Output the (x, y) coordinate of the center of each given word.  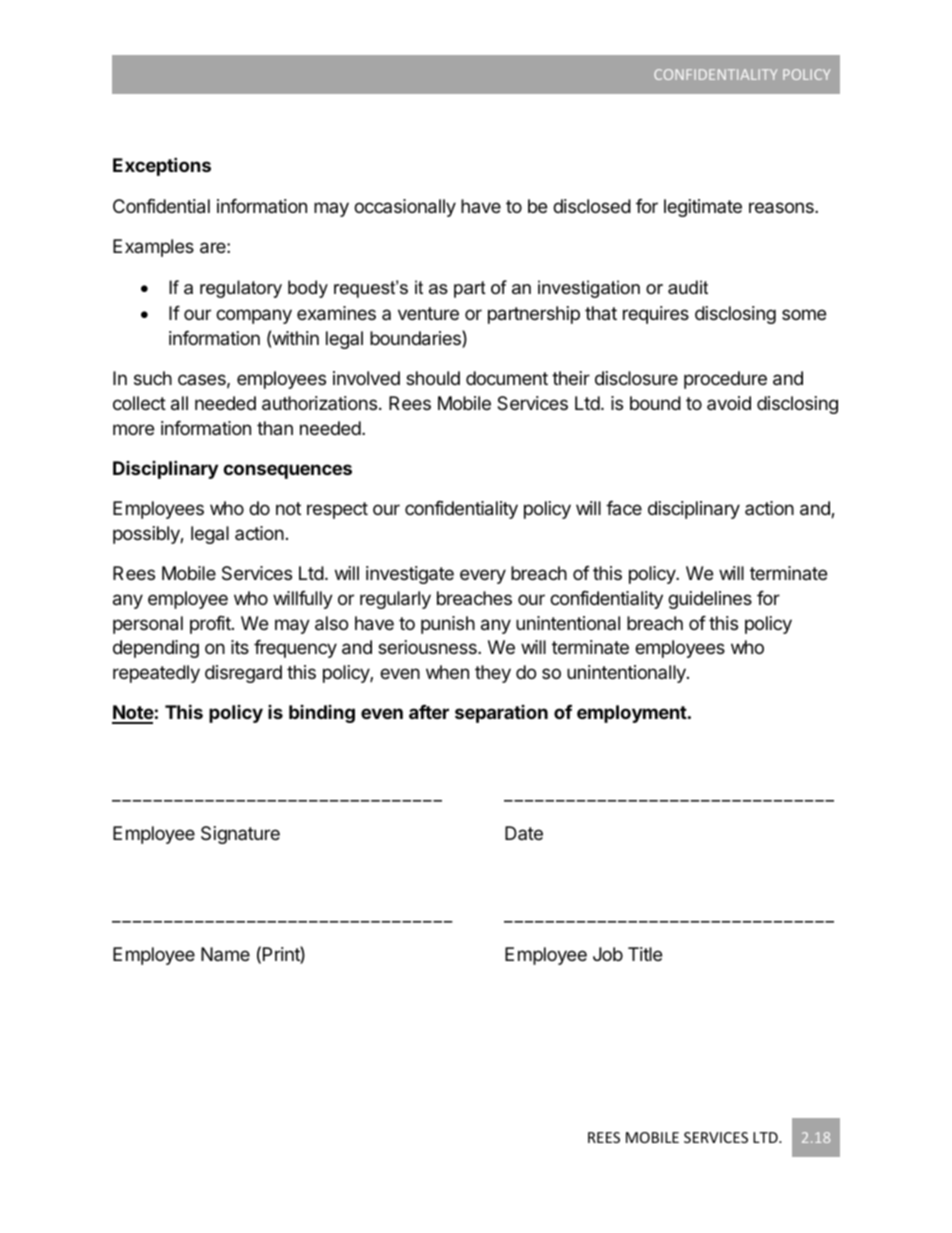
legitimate (703, 208)
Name (225, 954)
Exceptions (162, 166)
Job (608, 954)
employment (632, 714)
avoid (729, 403)
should (433, 378)
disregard (243, 674)
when (447, 672)
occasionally (405, 208)
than (275, 428)
